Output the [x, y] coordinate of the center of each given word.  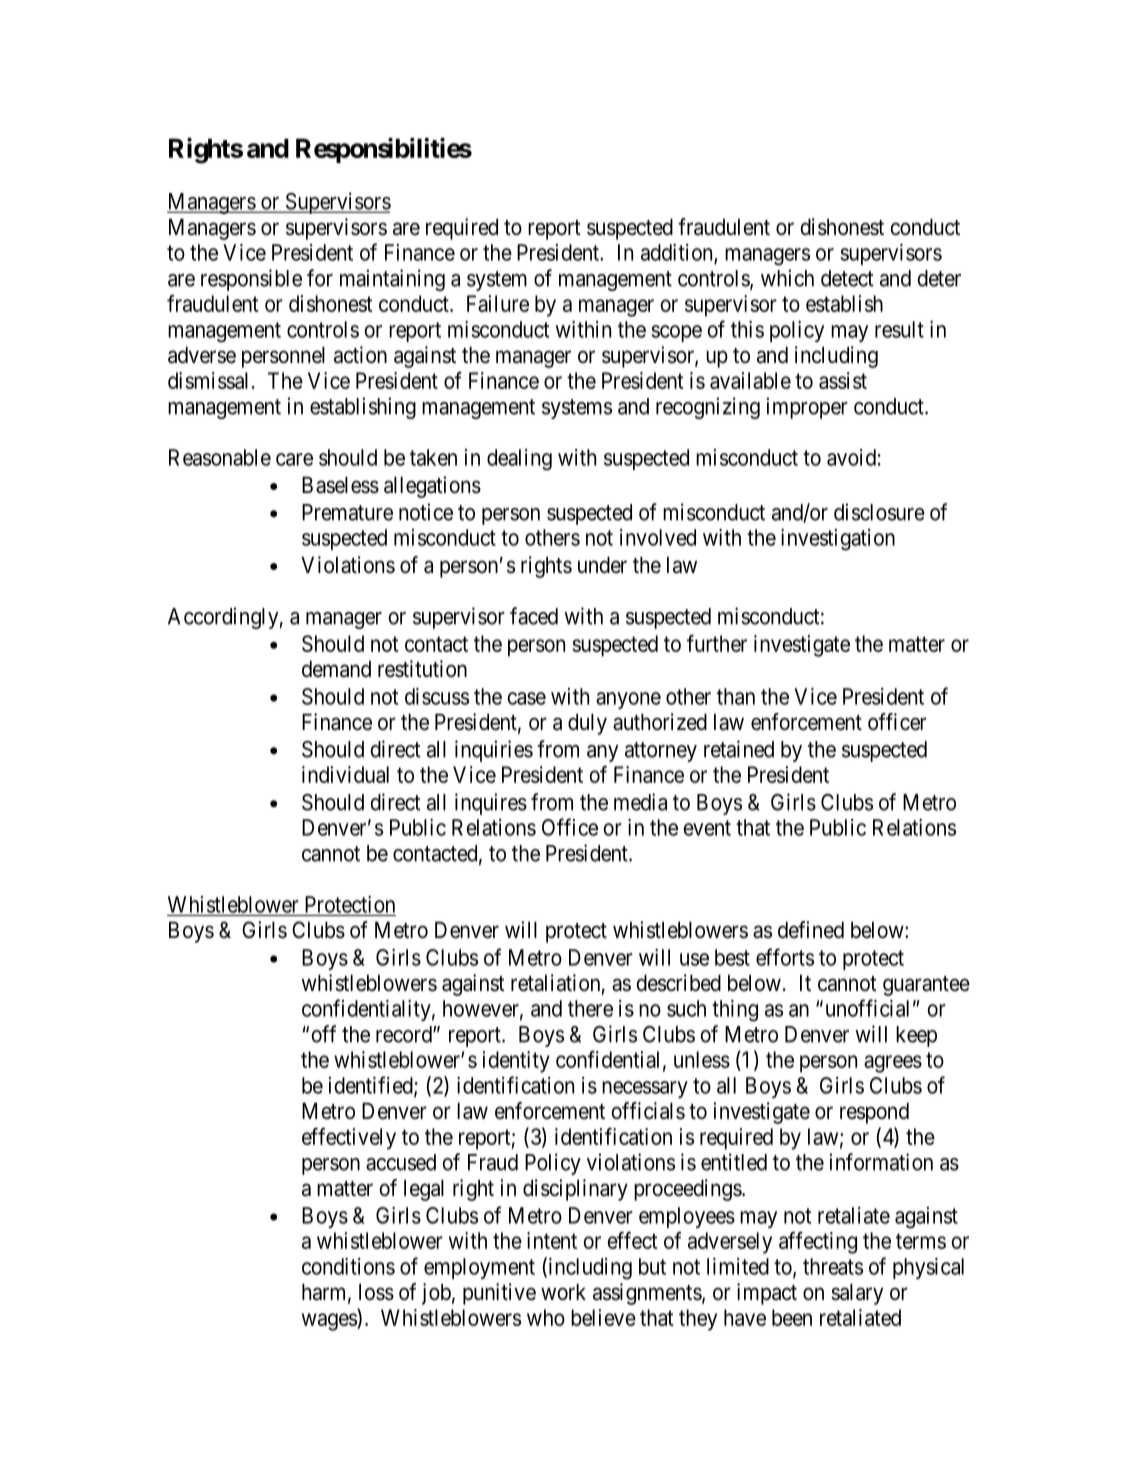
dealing [519, 460]
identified [372, 1086]
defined [811, 930]
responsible [251, 280]
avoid [851, 457]
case [526, 698]
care [294, 459]
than [736, 696]
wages [330, 1322]
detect [847, 278]
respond [874, 1113]
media [640, 802]
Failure [498, 303]
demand [336, 669]
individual [345, 774]
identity [516, 1062]
